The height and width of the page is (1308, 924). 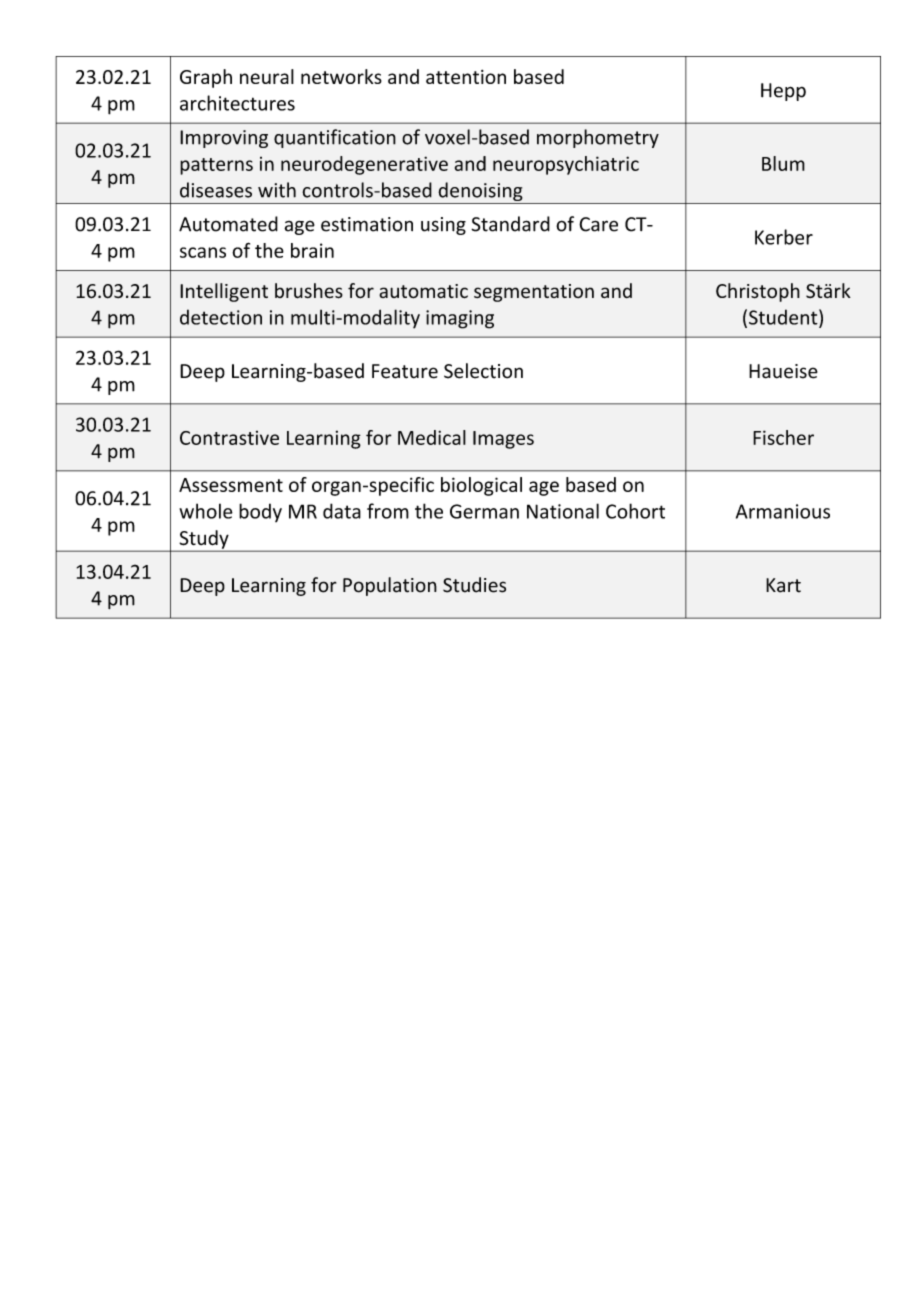 What do you see at coordinates (783, 585) in the page?
I see `Kart` at bounding box center [783, 585].
